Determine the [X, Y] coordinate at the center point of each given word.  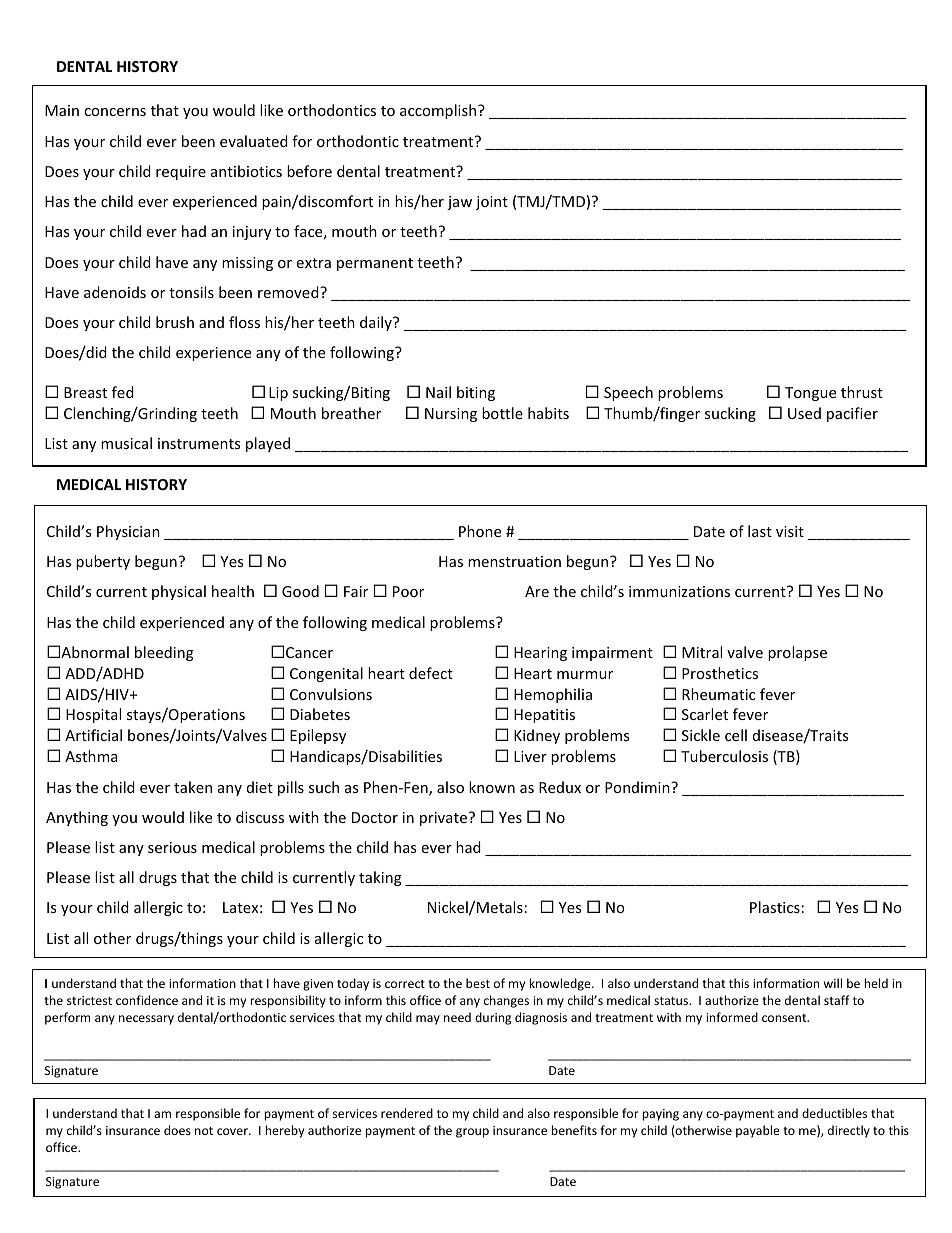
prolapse [797, 653]
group [472, 1133]
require [181, 173]
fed [123, 392]
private [445, 819]
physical [179, 592]
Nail [438, 392]
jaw [459, 203]
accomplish [439, 111]
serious [172, 847]
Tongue [810, 394]
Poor [408, 591]
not [204, 1131]
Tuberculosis [724, 756]
